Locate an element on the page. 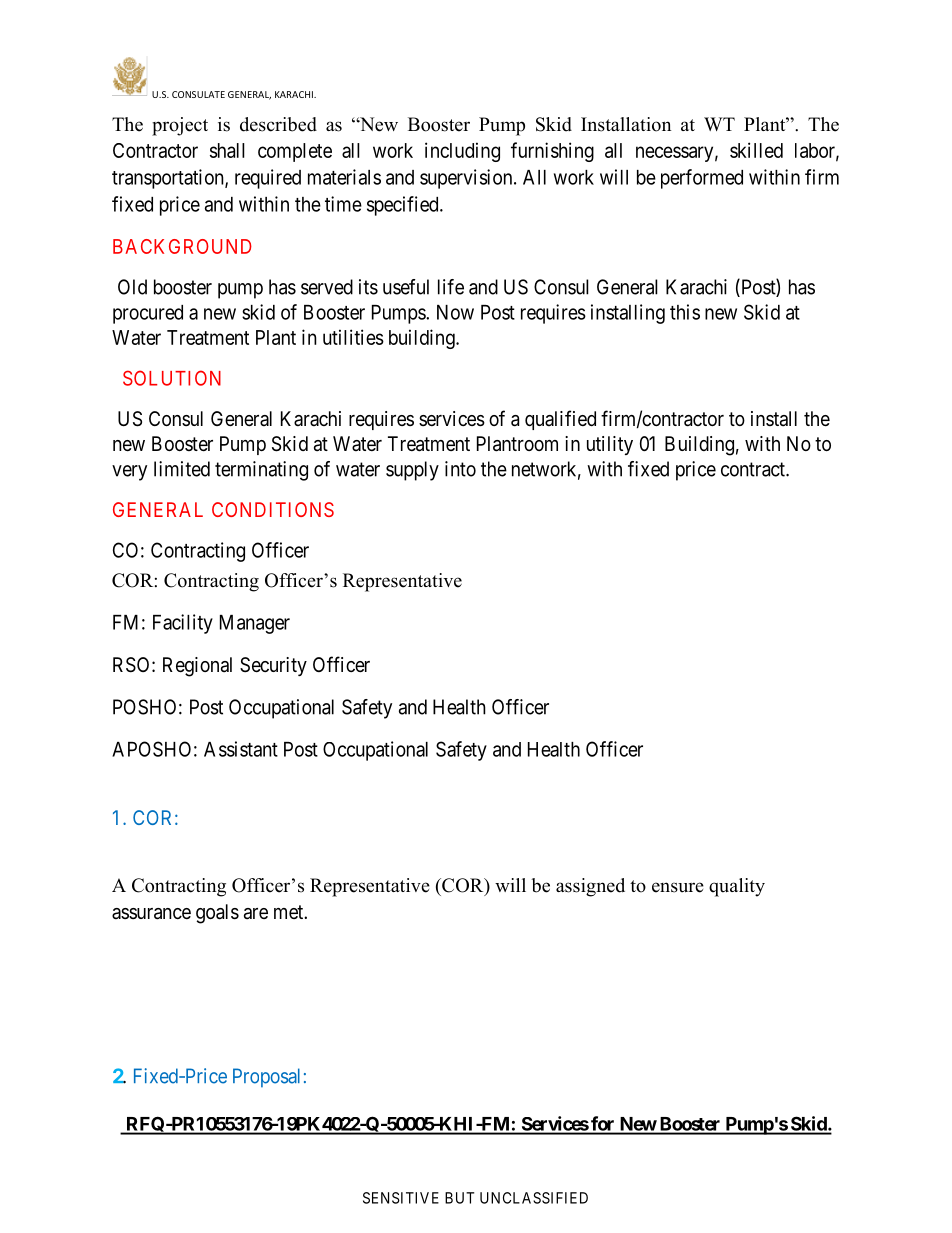 This image has width=952, height=1233. performed is located at coordinates (702, 179).
